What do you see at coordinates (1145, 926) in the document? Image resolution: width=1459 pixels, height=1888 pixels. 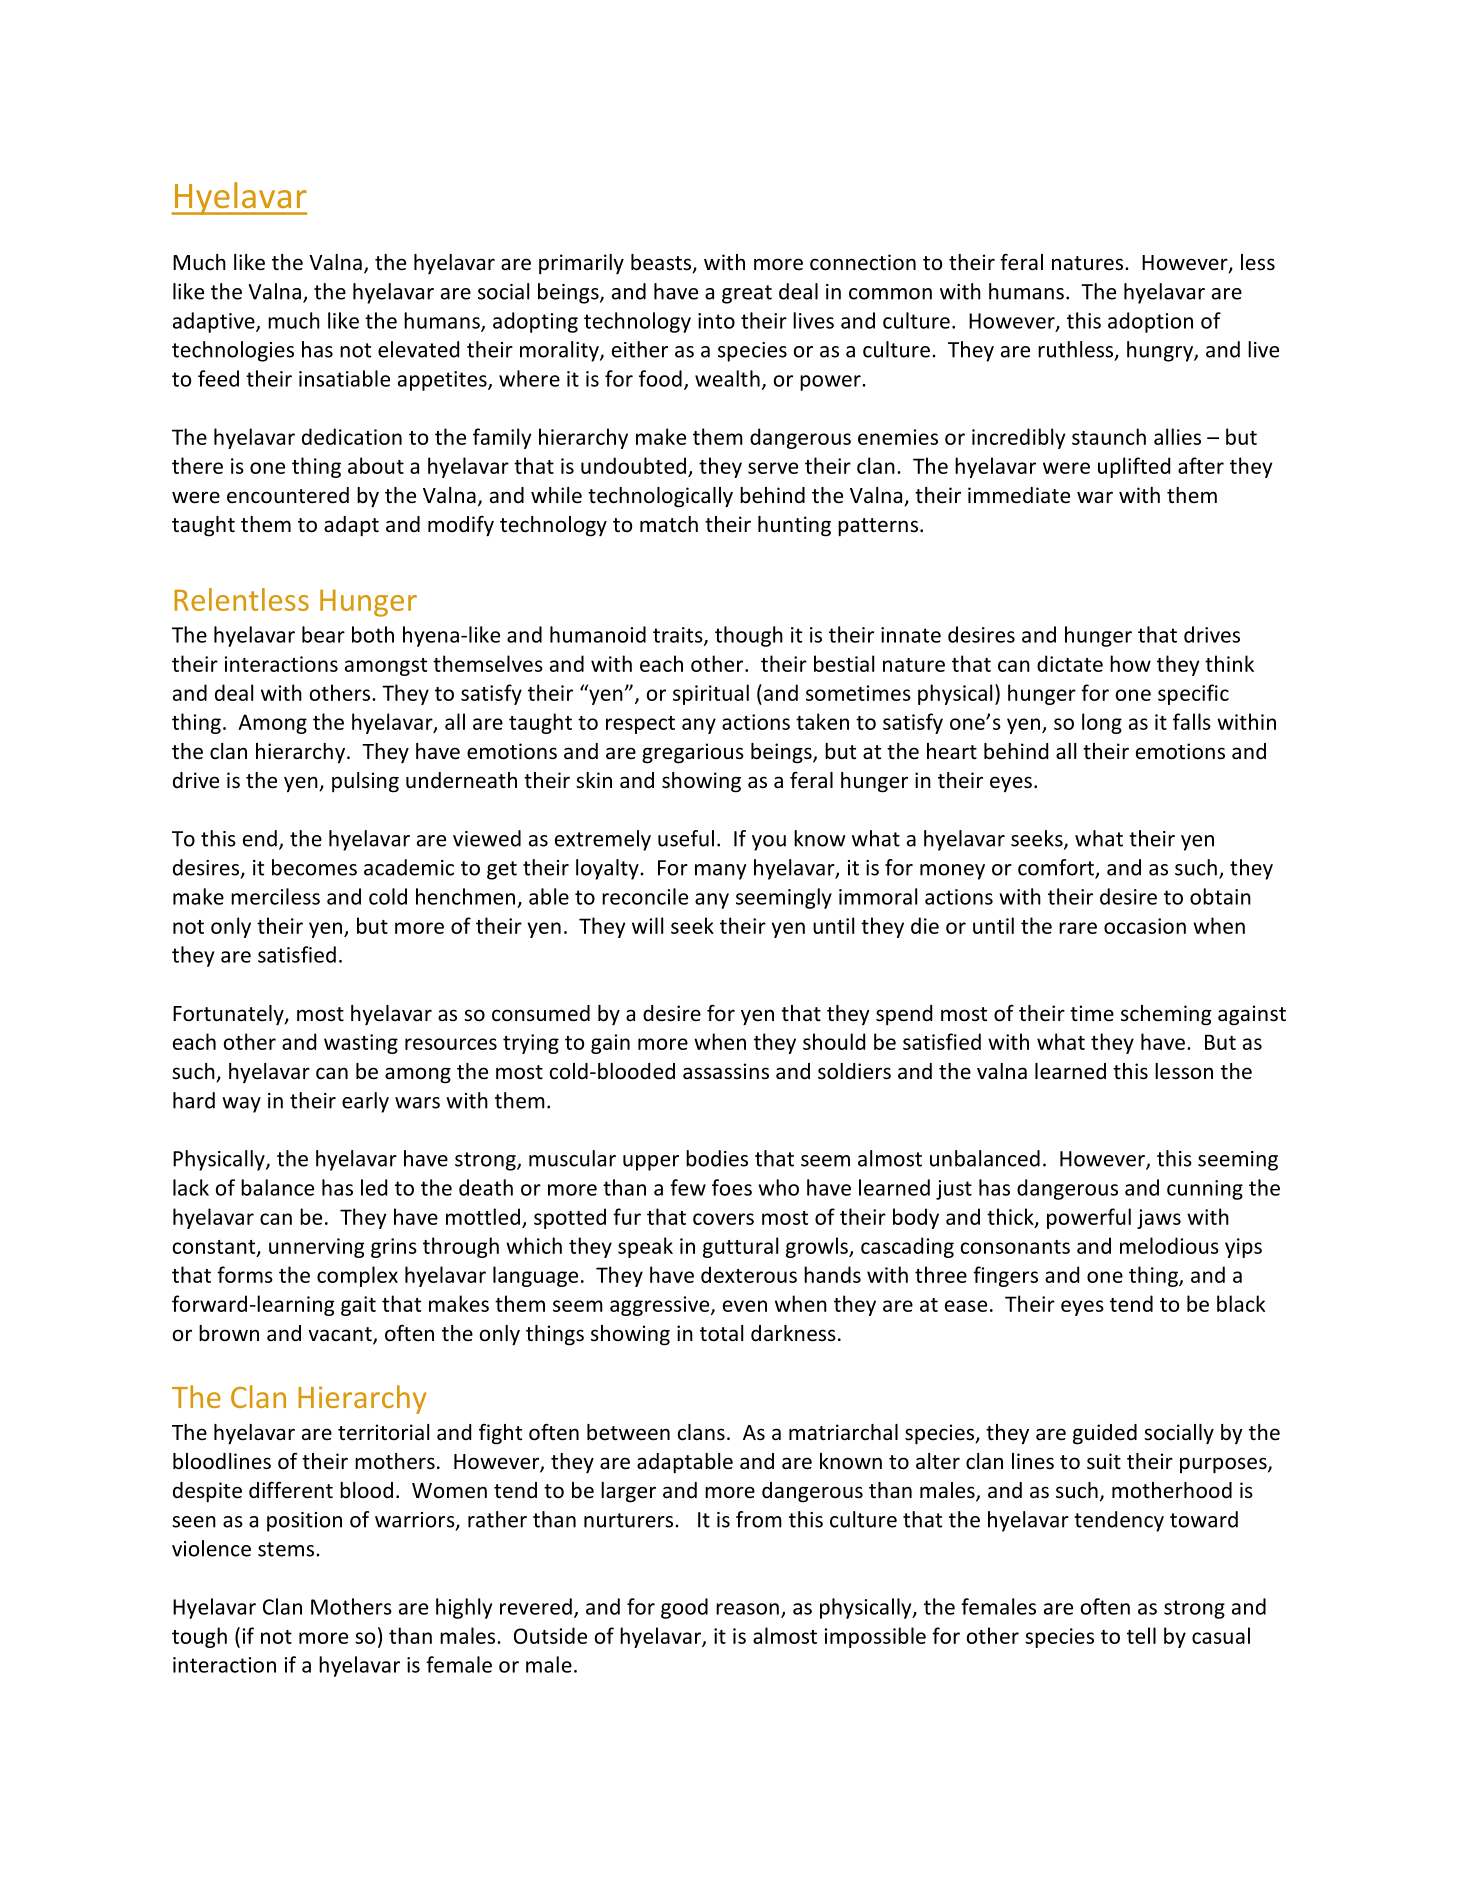 I see `occasion` at bounding box center [1145, 926].
